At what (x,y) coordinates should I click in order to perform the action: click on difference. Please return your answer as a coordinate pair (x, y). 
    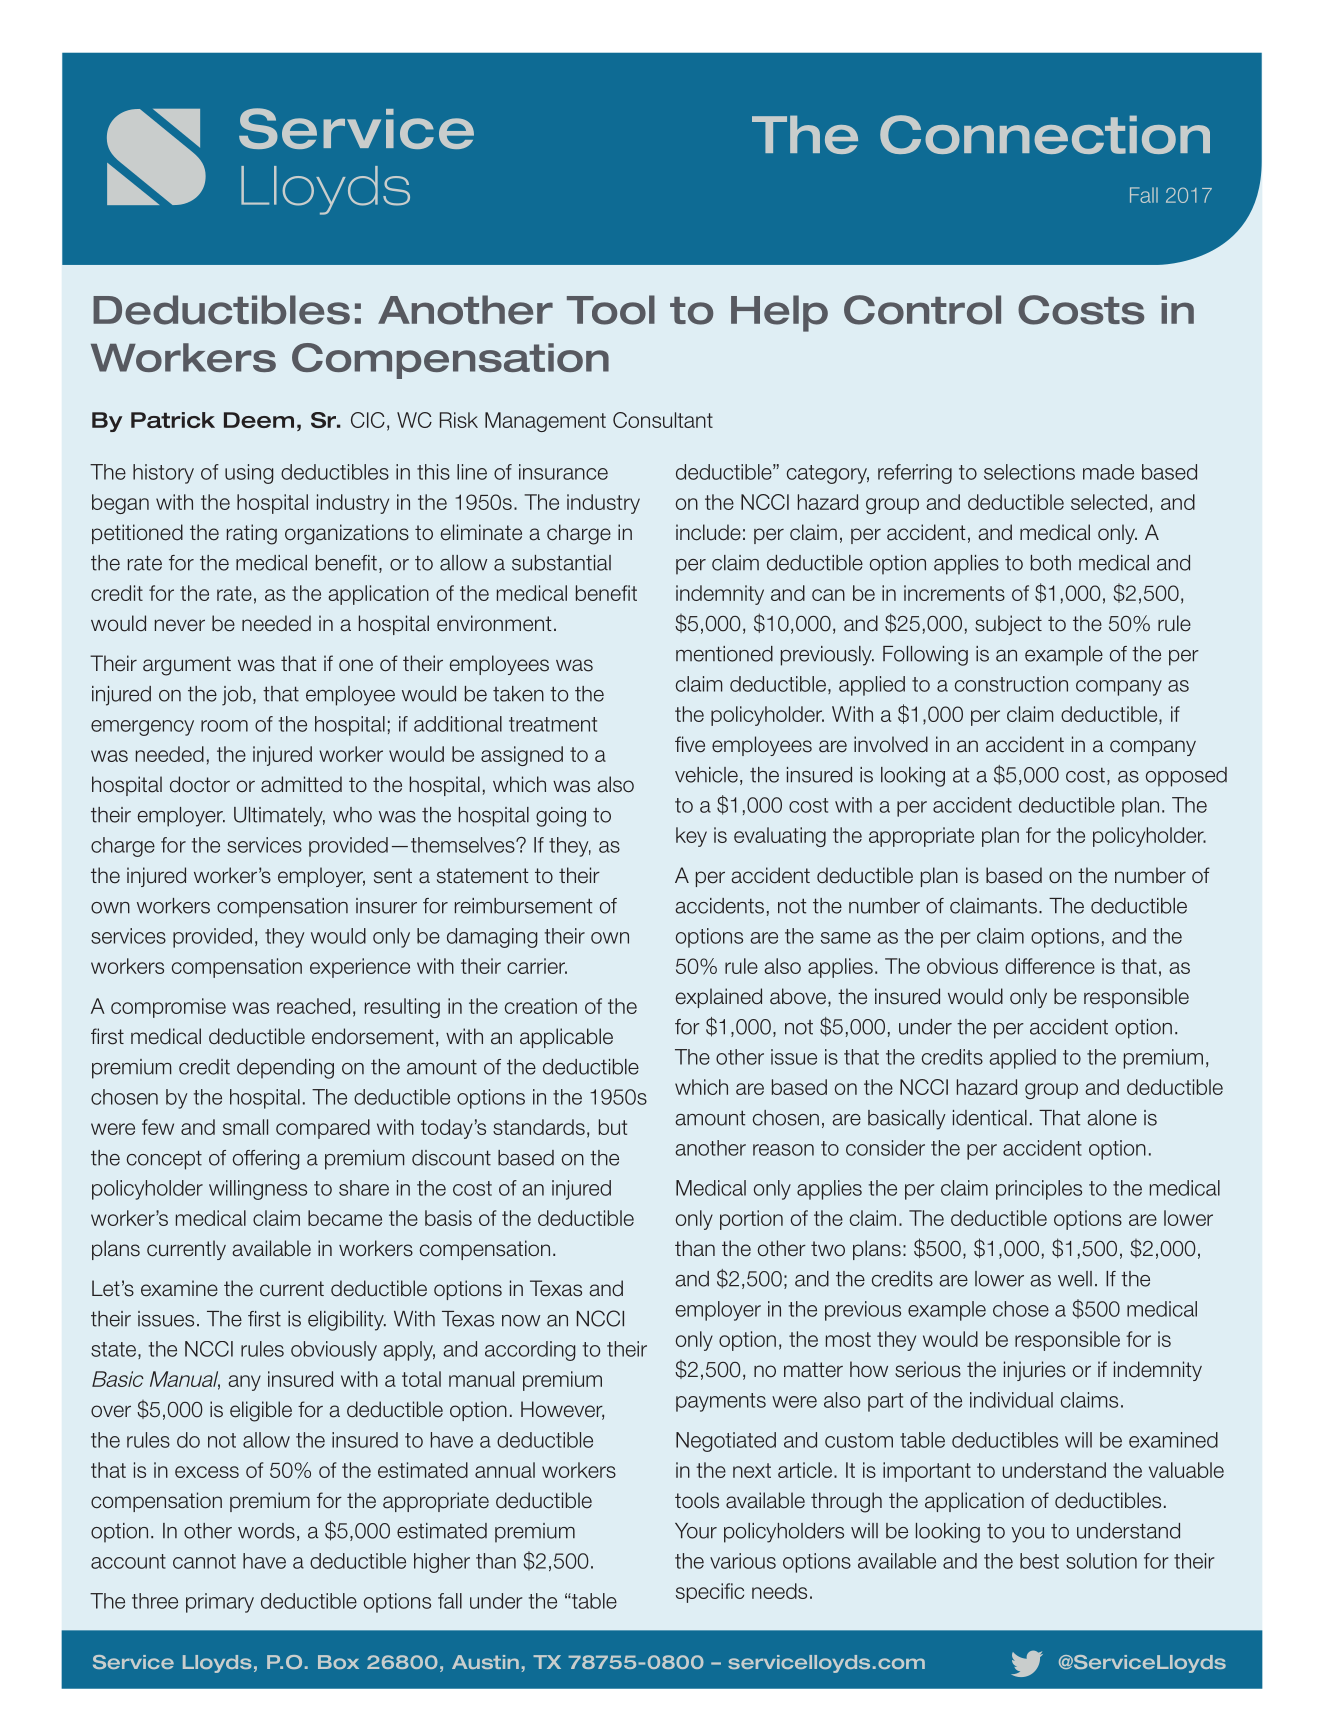
    Looking at the image, I should click on (1050, 966).
